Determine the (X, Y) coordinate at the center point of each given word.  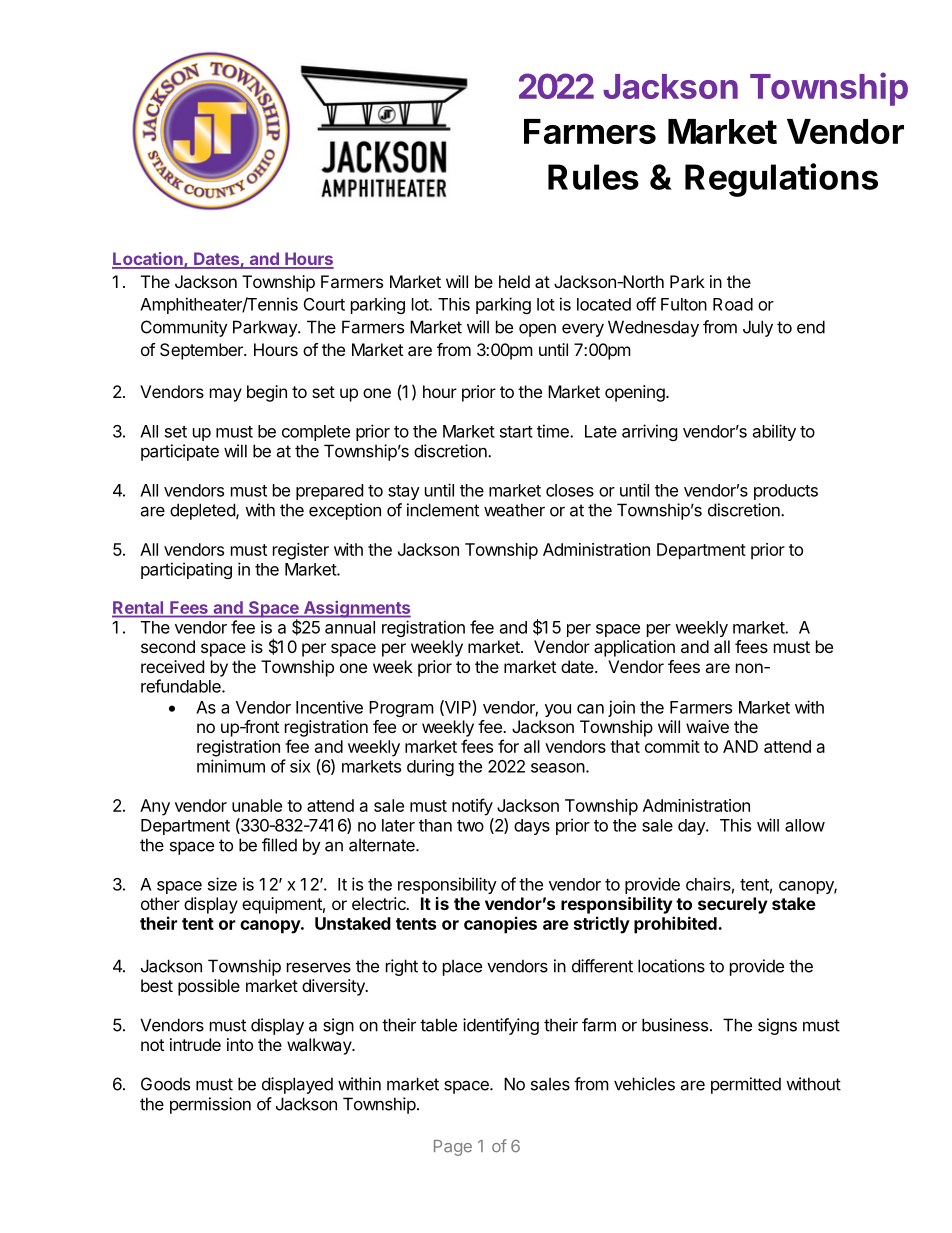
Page (453, 1148)
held (514, 281)
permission (210, 1105)
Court (324, 304)
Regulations (781, 180)
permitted (746, 1085)
